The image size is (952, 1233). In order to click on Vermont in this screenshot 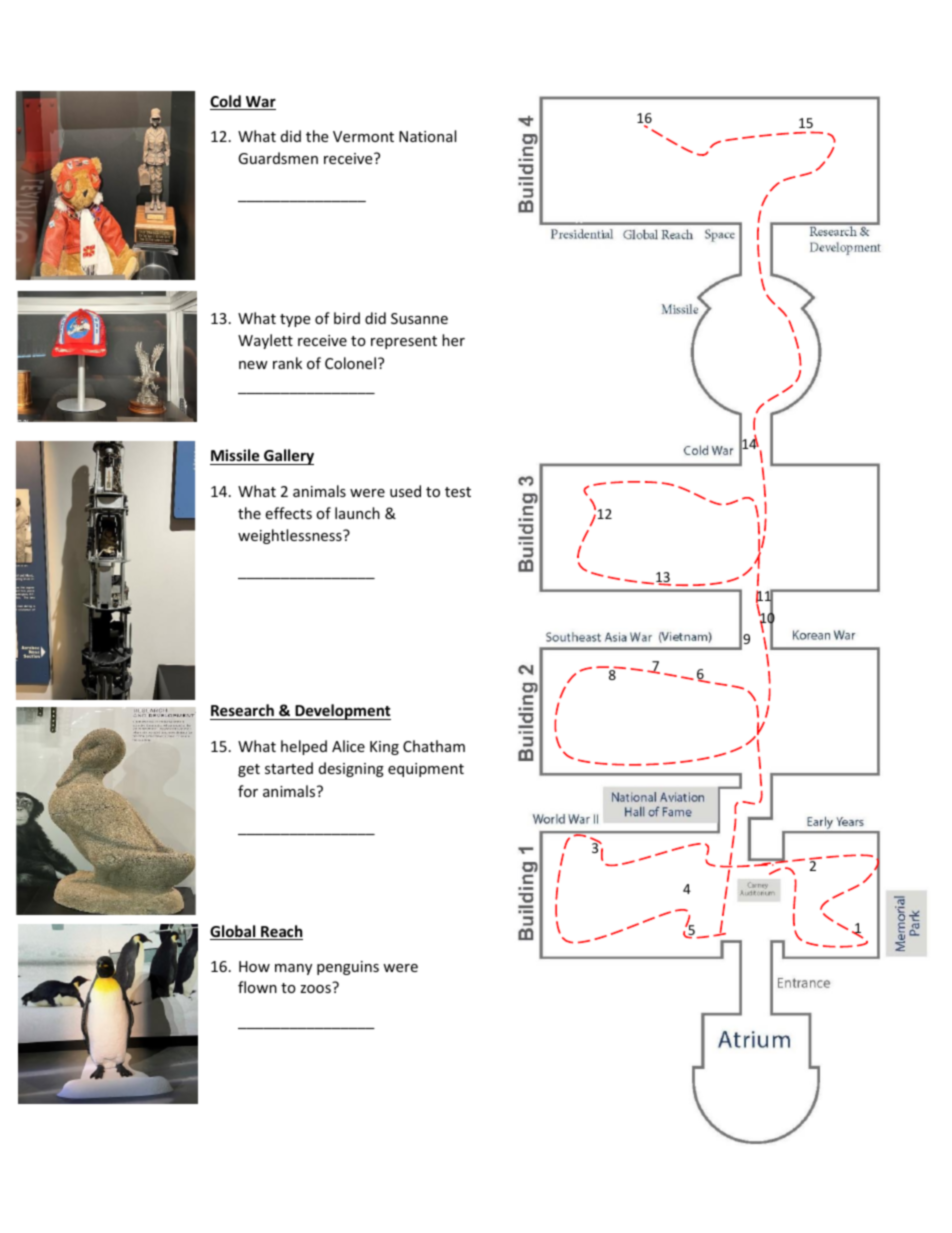, I will do `click(363, 136)`.
